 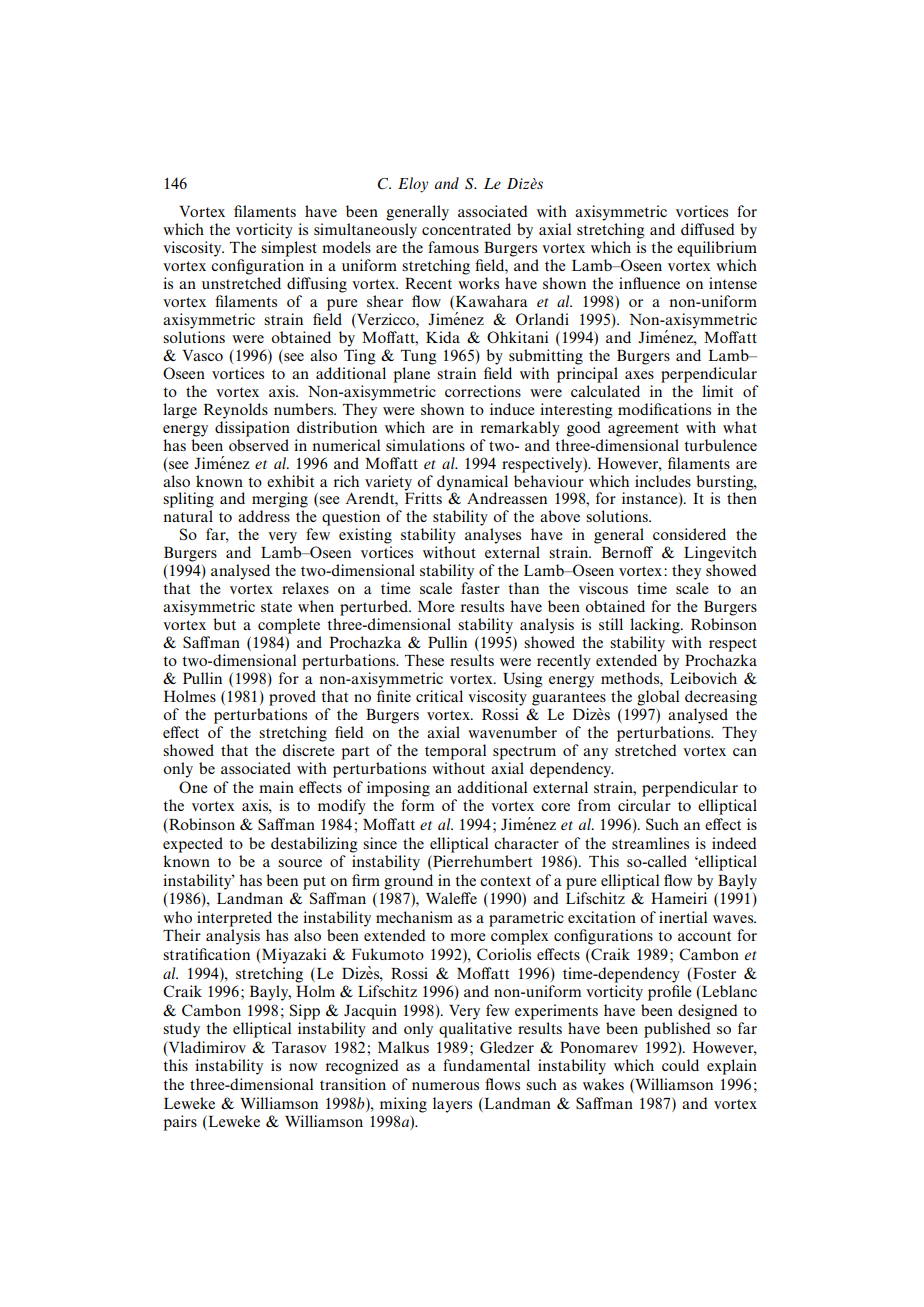 I want to click on These, so click(x=424, y=660).
